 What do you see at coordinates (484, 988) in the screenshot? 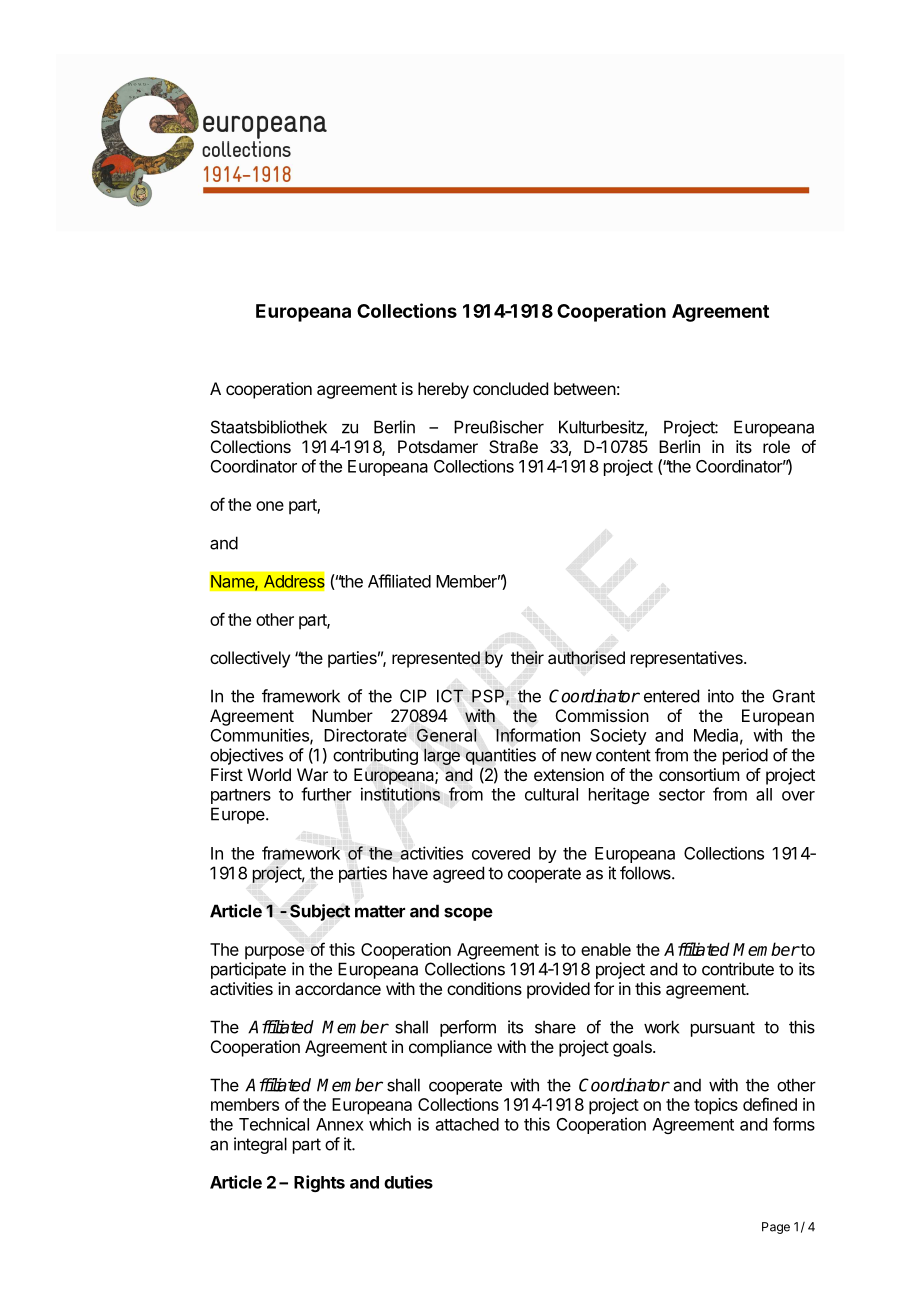
I see `conditions` at bounding box center [484, 988].
